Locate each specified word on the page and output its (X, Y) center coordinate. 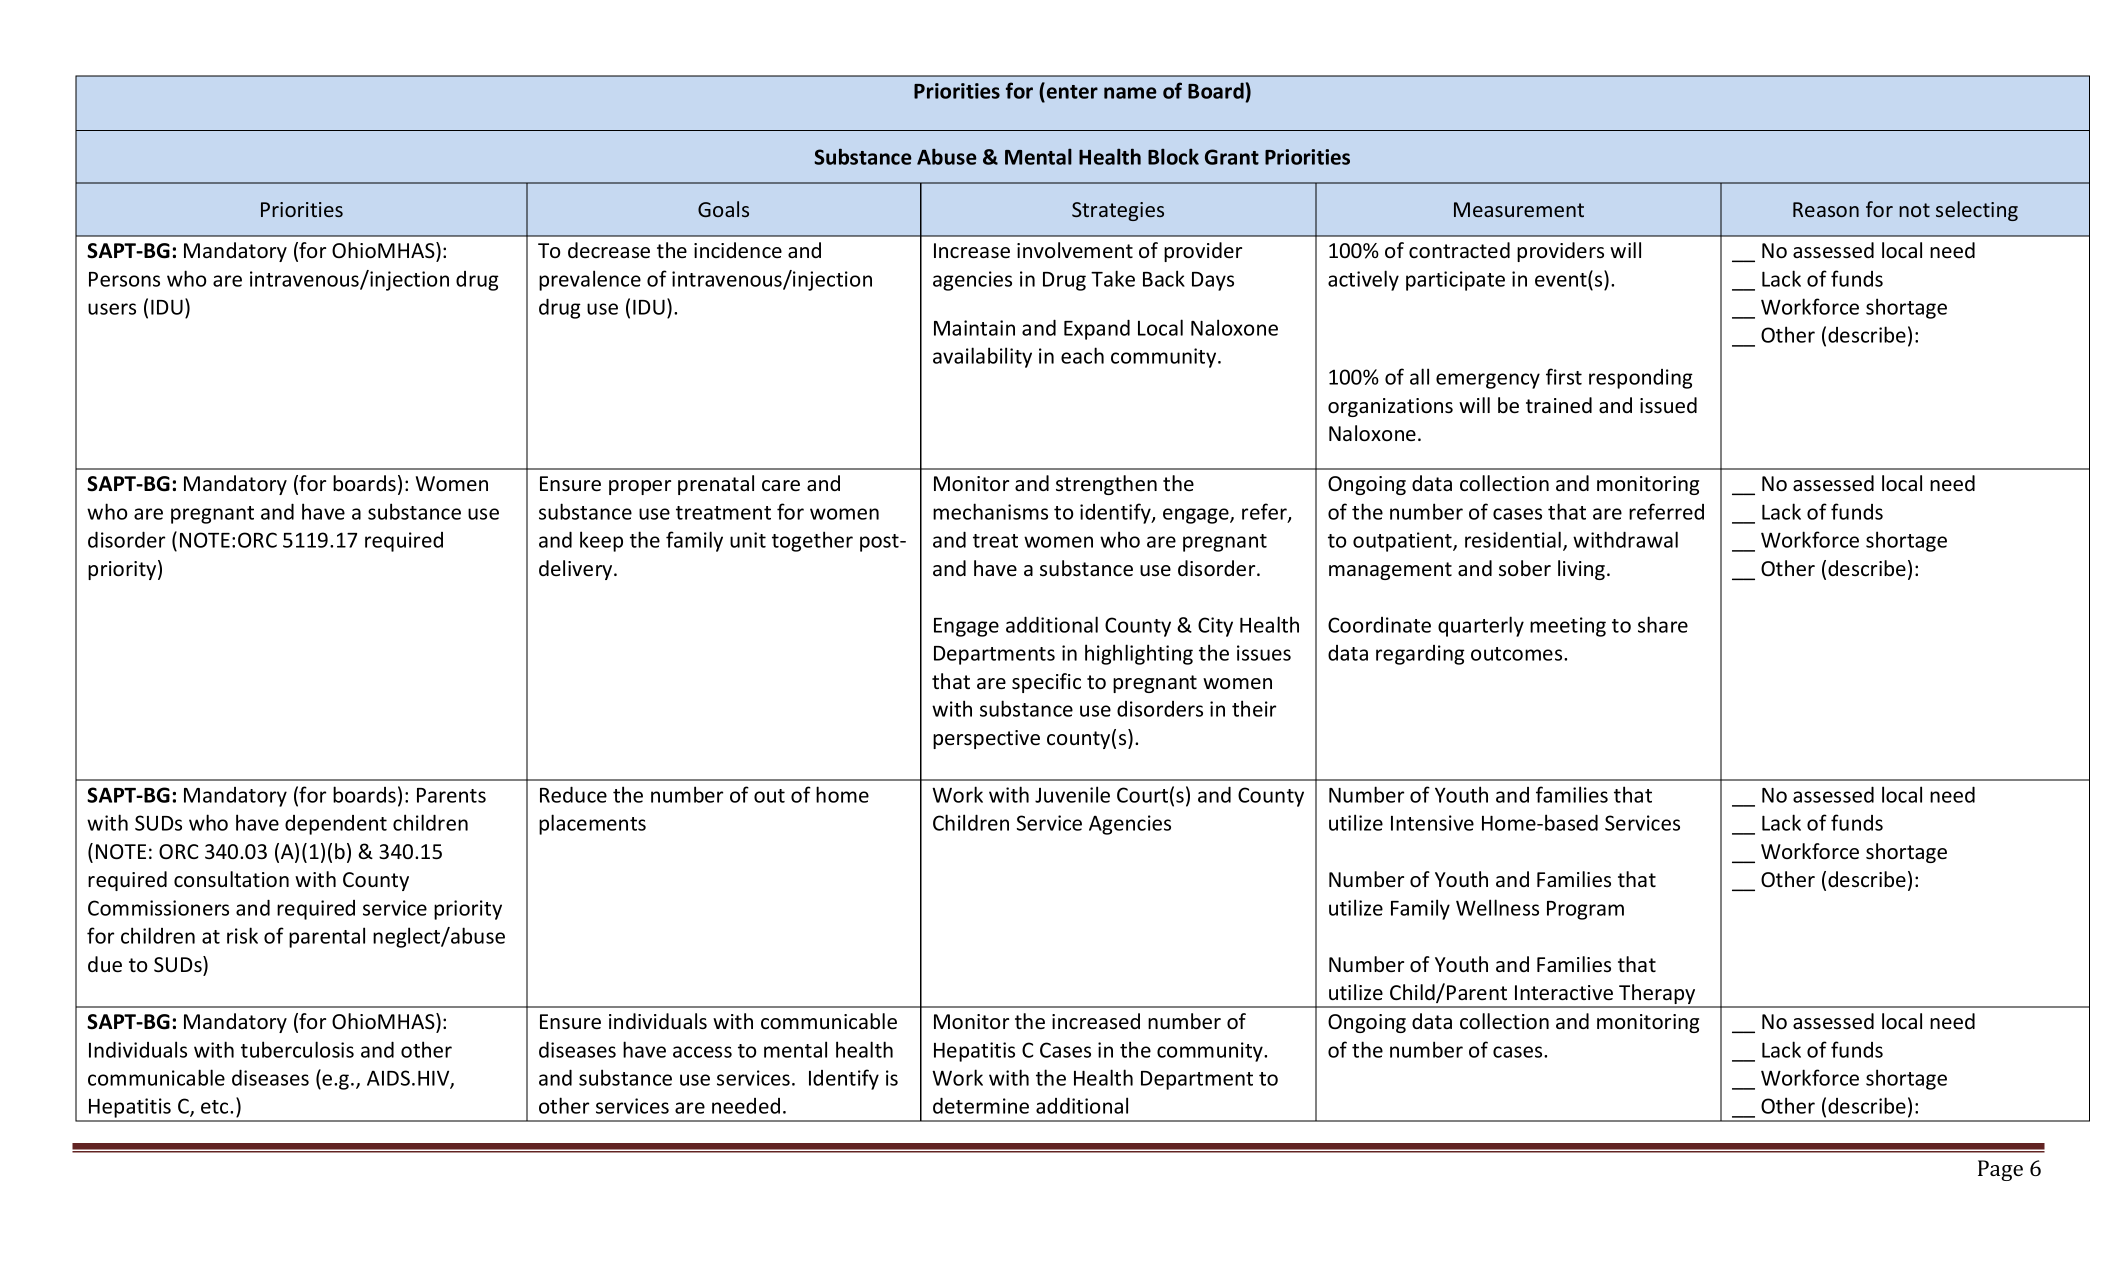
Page (2000, 1170)
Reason (1826, 209)
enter (1071, 90)
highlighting (1139, 654)
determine (981, 1105)
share (1663, 624)
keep (601, 541)
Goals (723, 209)
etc (216, 1107)
